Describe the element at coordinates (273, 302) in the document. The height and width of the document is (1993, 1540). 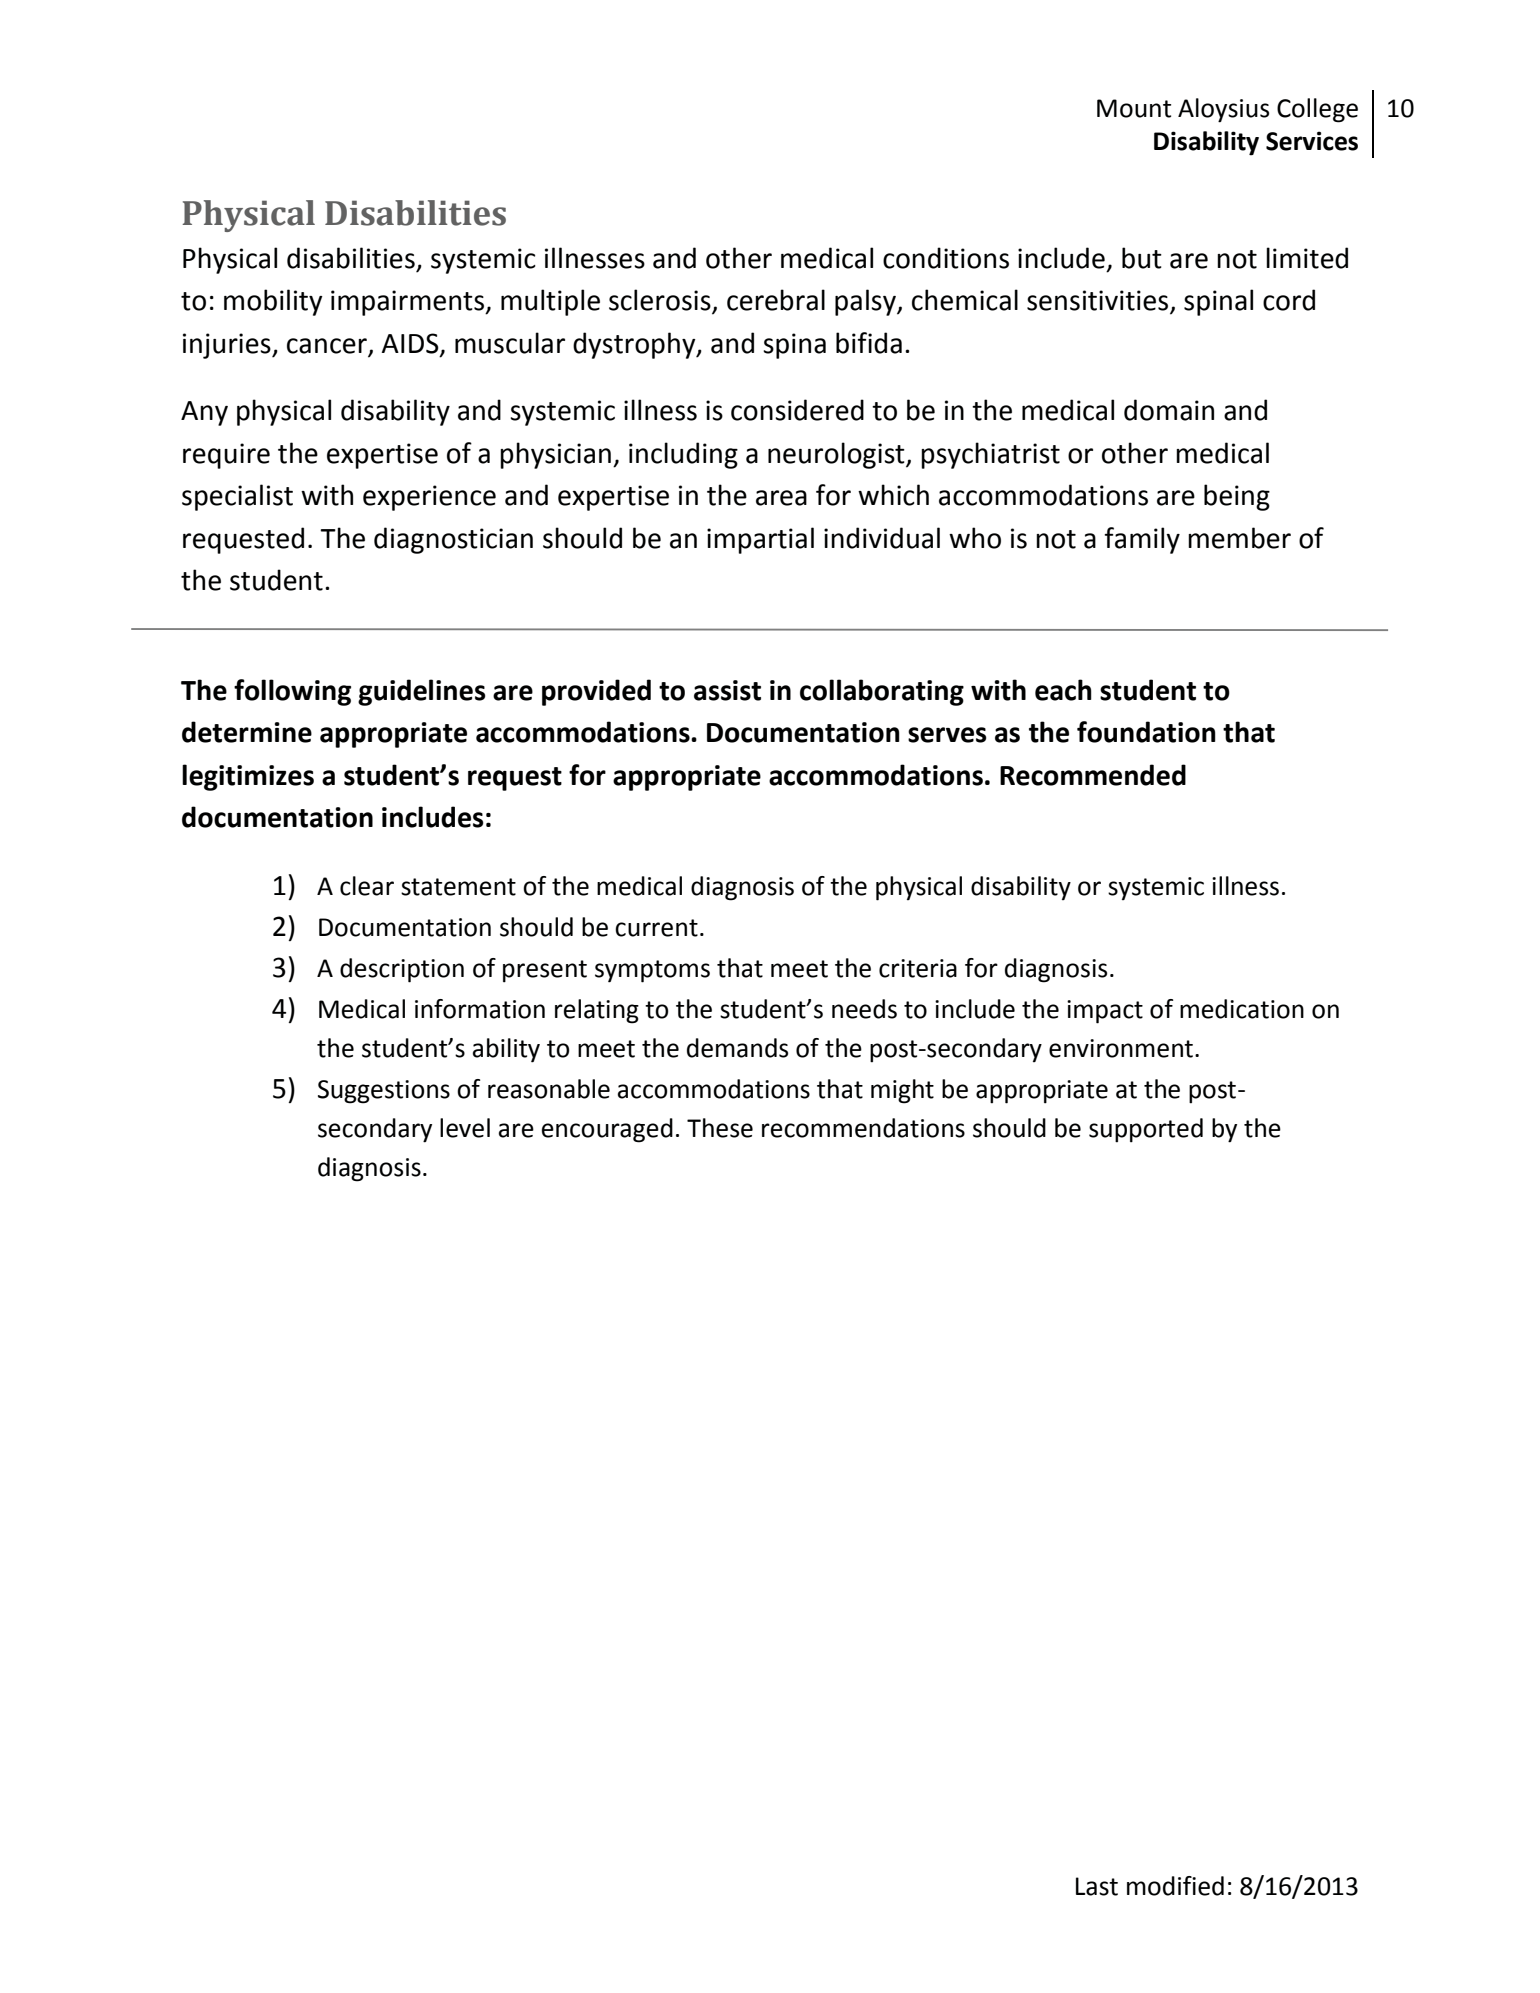
I see `mobility` at that location.
